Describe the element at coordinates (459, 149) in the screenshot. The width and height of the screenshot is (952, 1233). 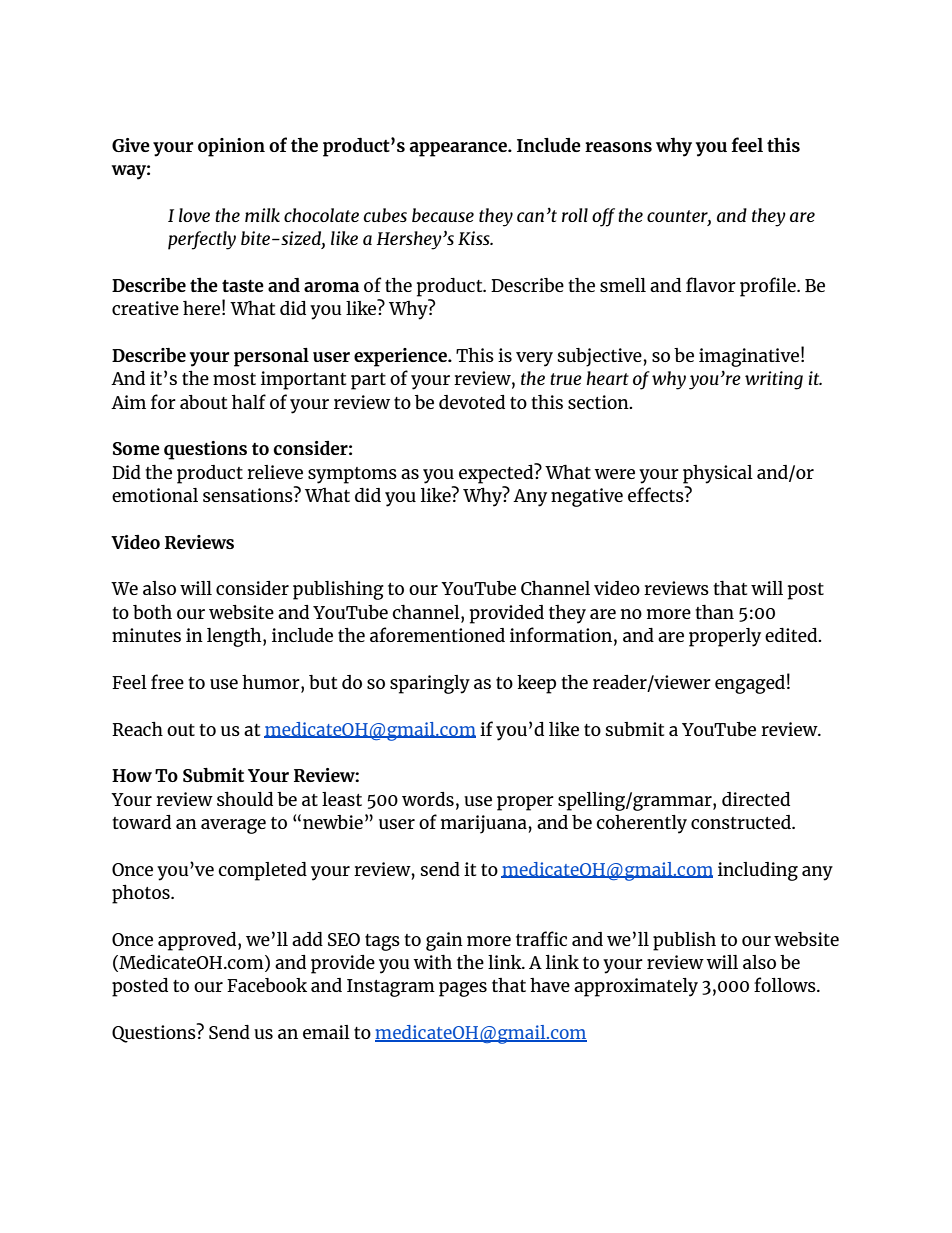
I see `appearance` at that location.
